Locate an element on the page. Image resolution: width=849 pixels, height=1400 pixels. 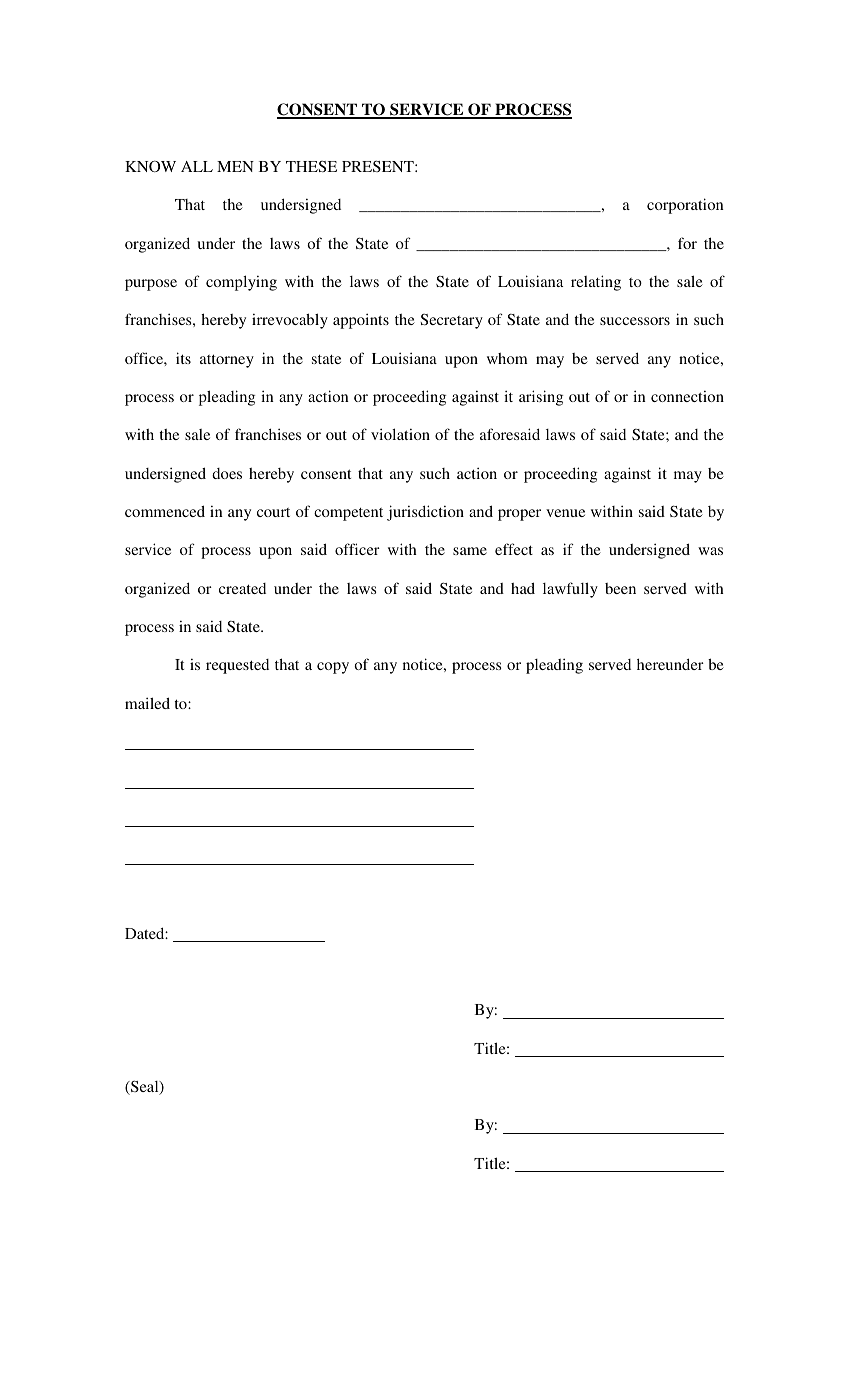
commenced is located at coordinates (165, 511).
